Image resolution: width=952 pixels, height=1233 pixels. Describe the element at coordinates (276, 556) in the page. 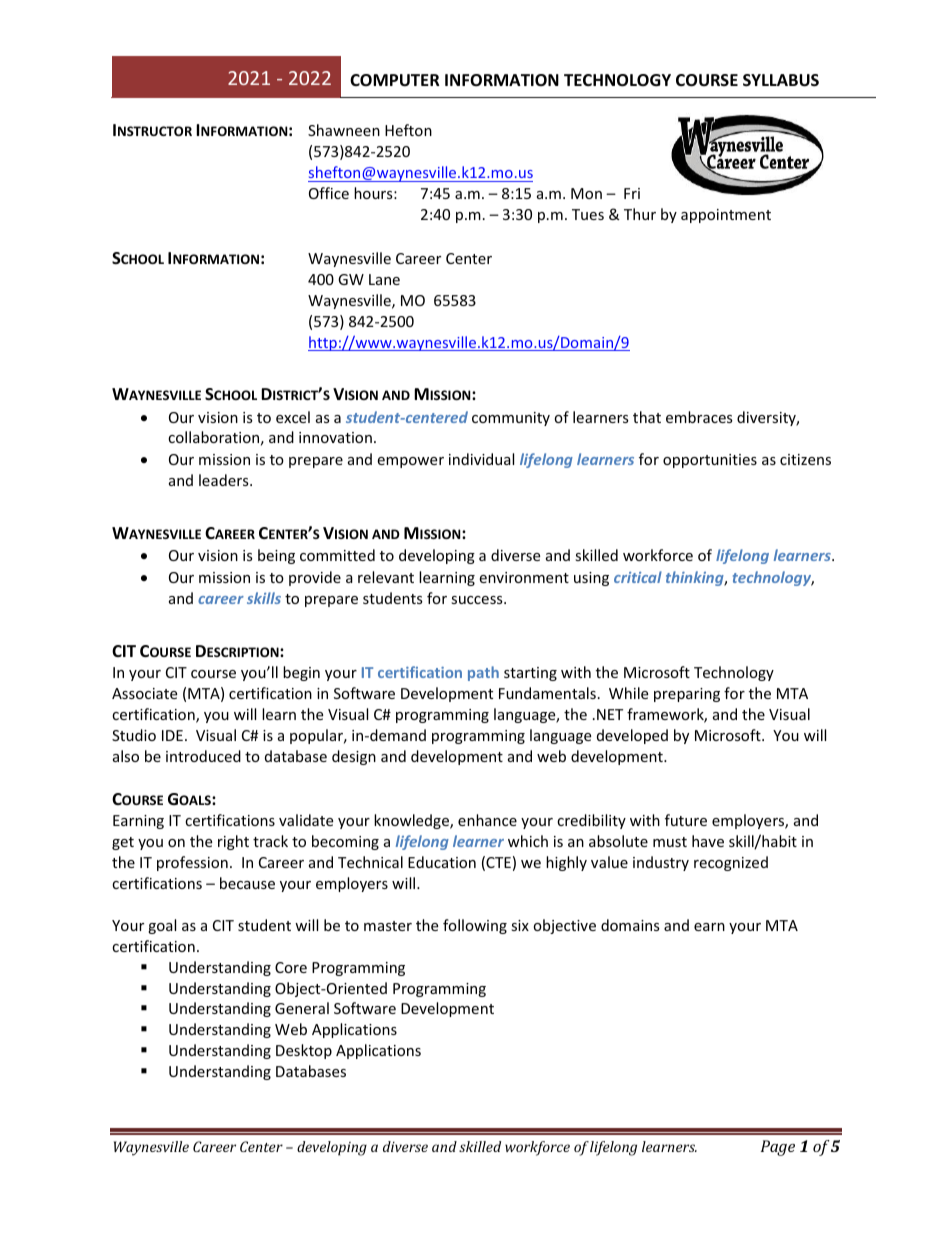

I see `being` at that location.
